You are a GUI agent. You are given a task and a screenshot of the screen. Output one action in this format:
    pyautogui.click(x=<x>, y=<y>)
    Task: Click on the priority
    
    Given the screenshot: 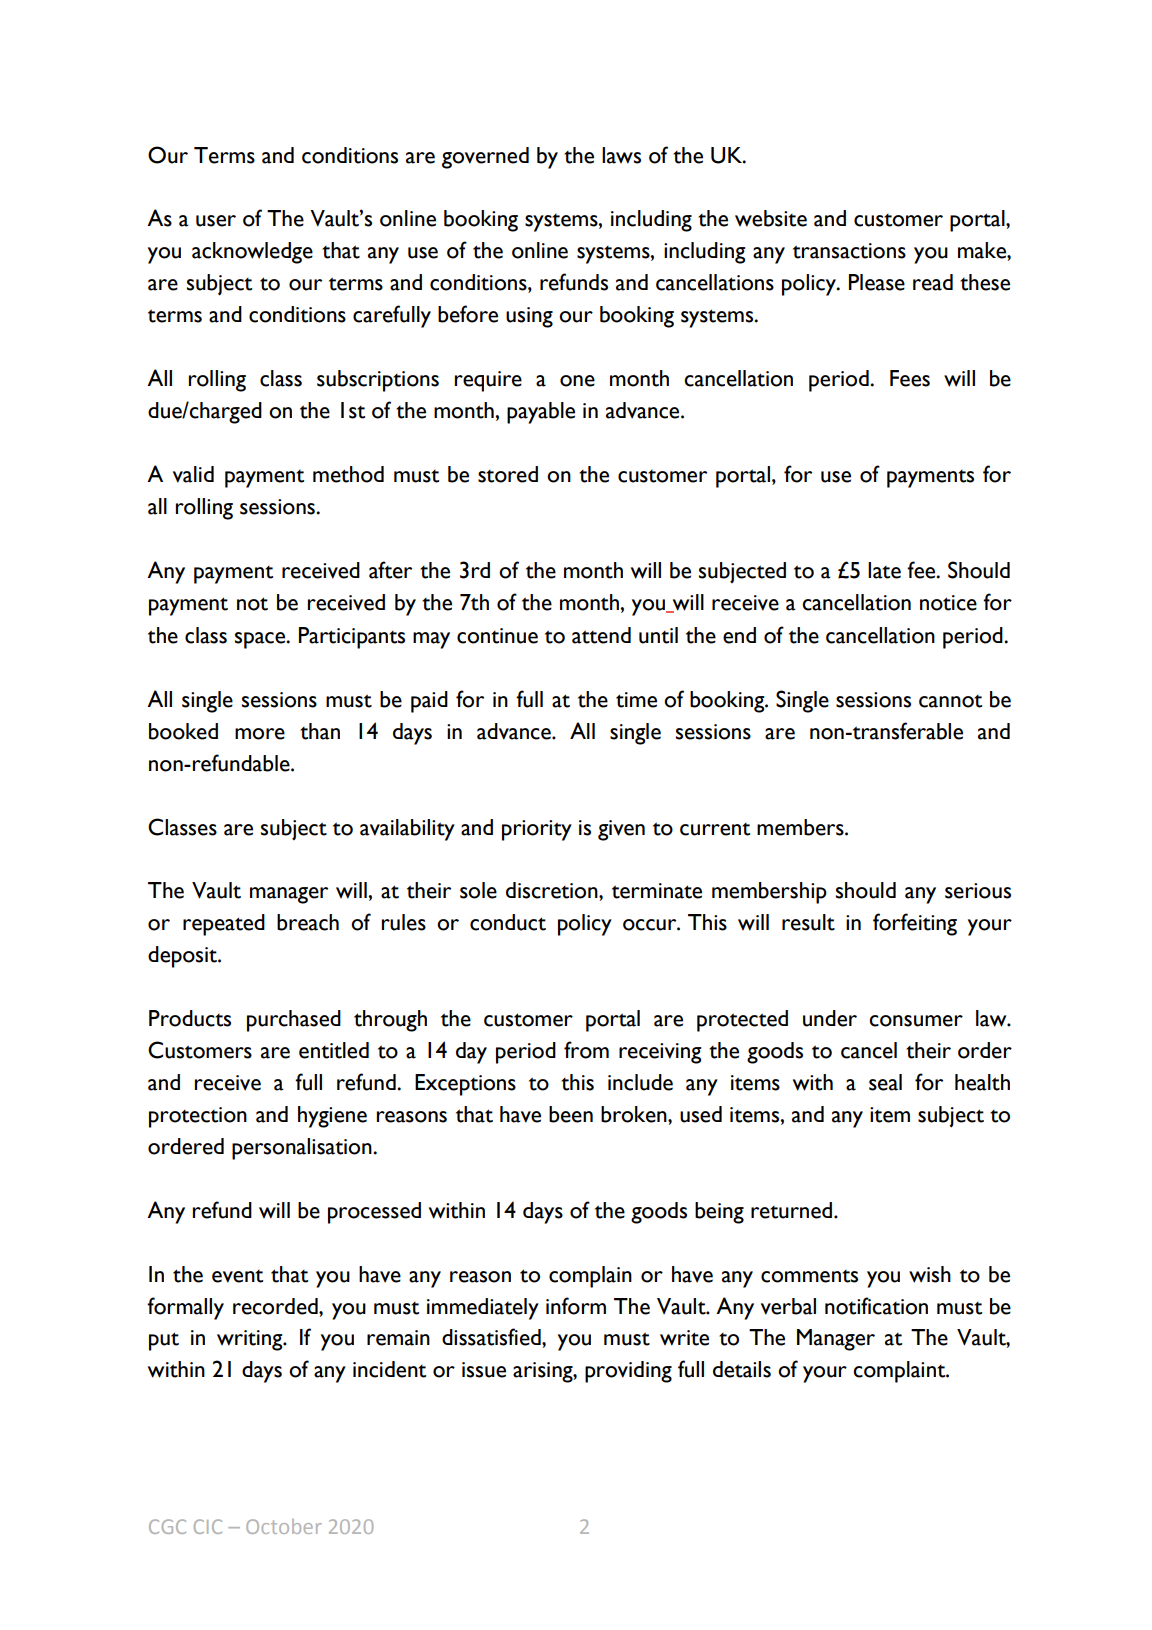 What is the action you would take?
    pyautogui.click(x=537, y=830)
